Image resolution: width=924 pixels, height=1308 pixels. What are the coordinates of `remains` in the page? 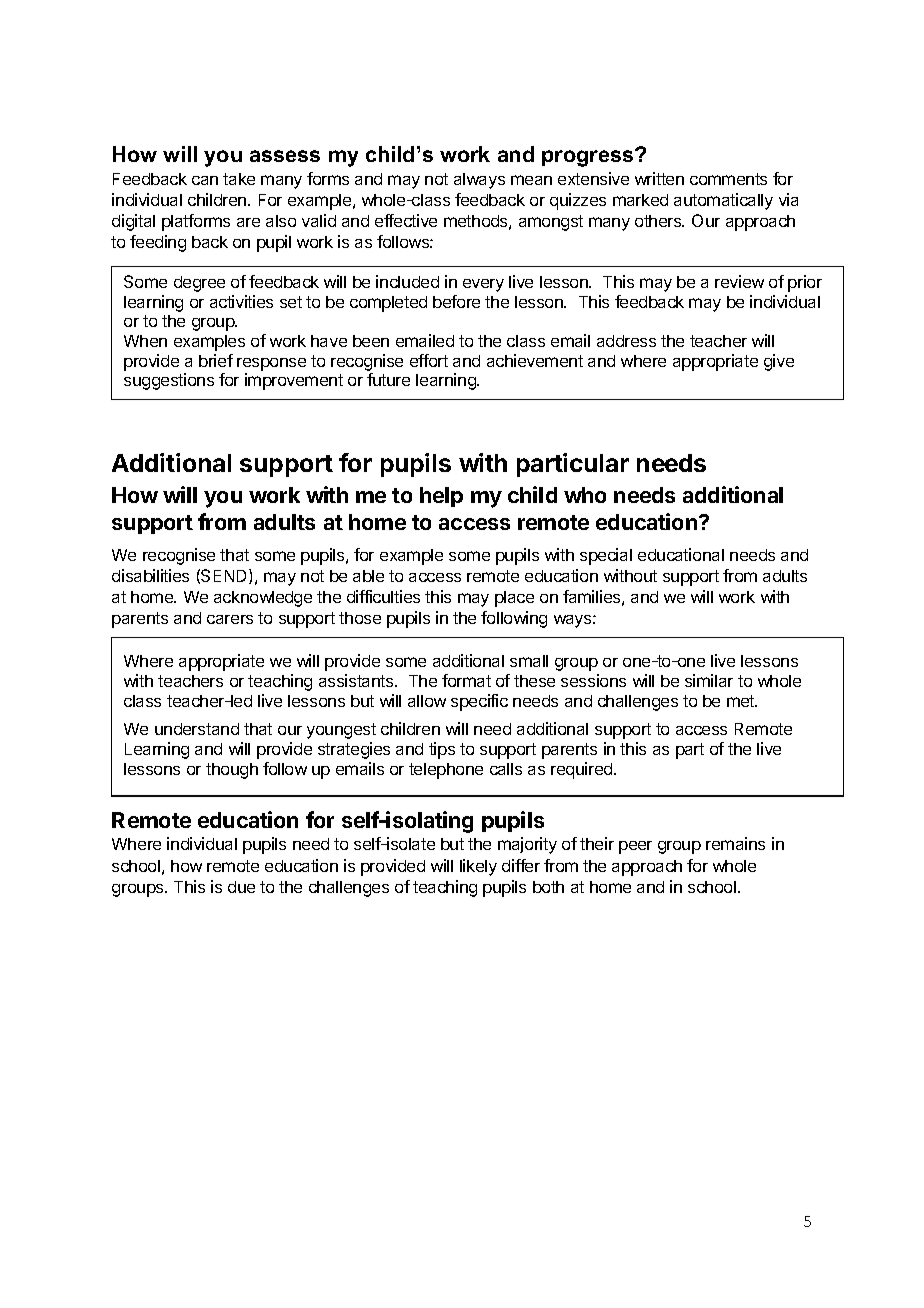 It's located at (735, 843).
